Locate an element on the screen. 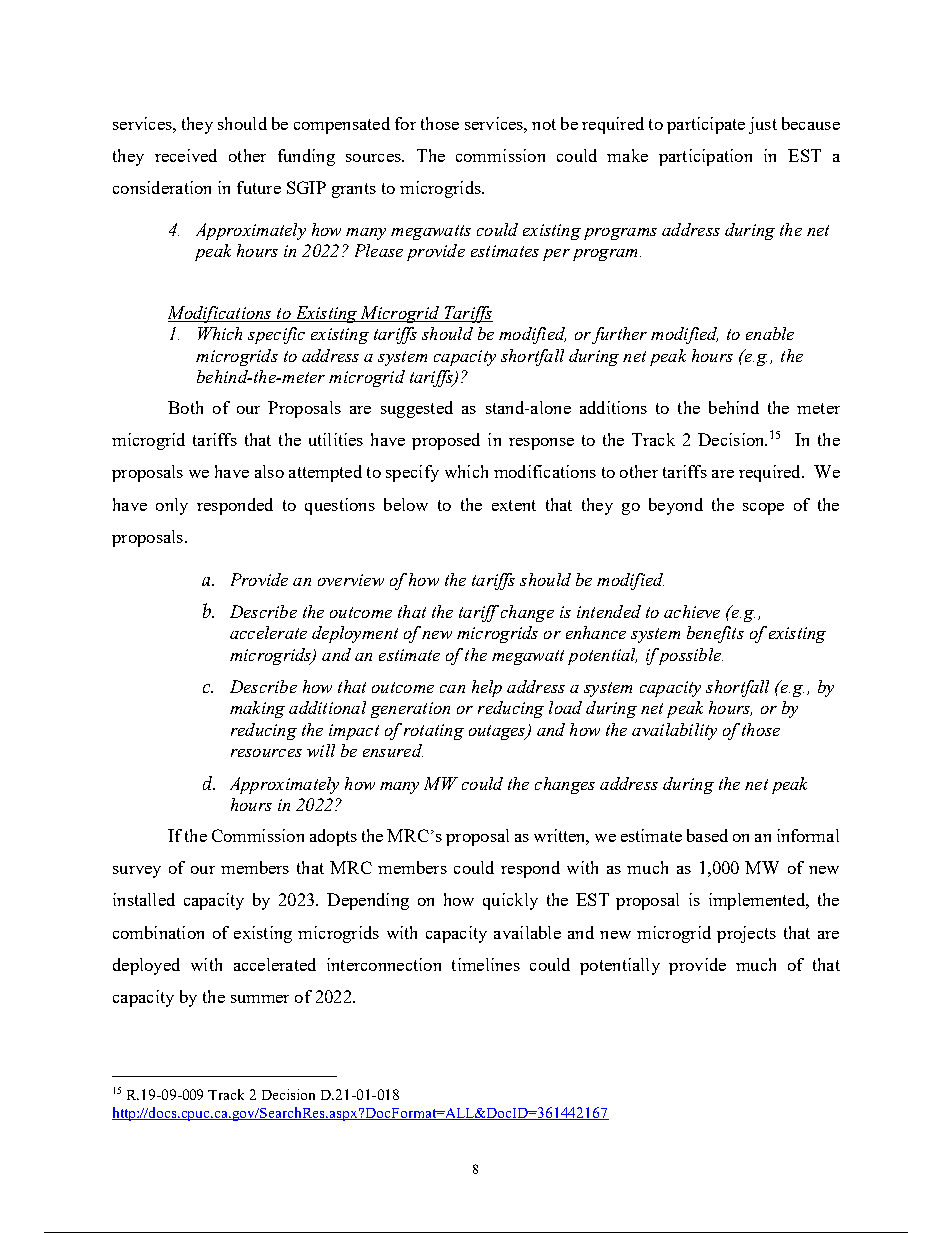 Image resolution: width=952 pixels, height=1233 pixels. not is located at coordinates (544, 124).
